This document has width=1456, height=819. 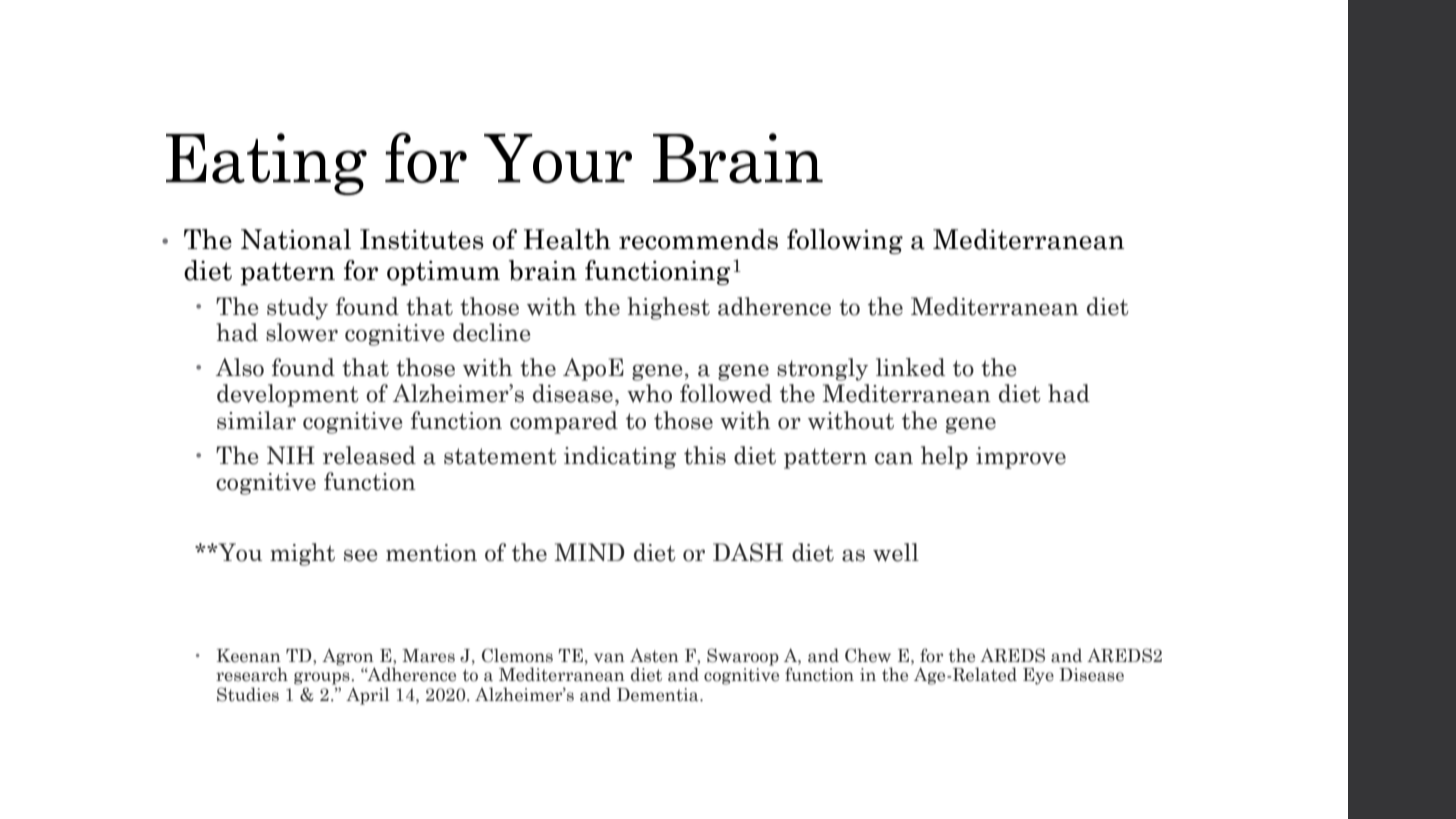 What do you see at coordinates (360, 555) in the document?
I see `see` at bounding box center [360, 555].
